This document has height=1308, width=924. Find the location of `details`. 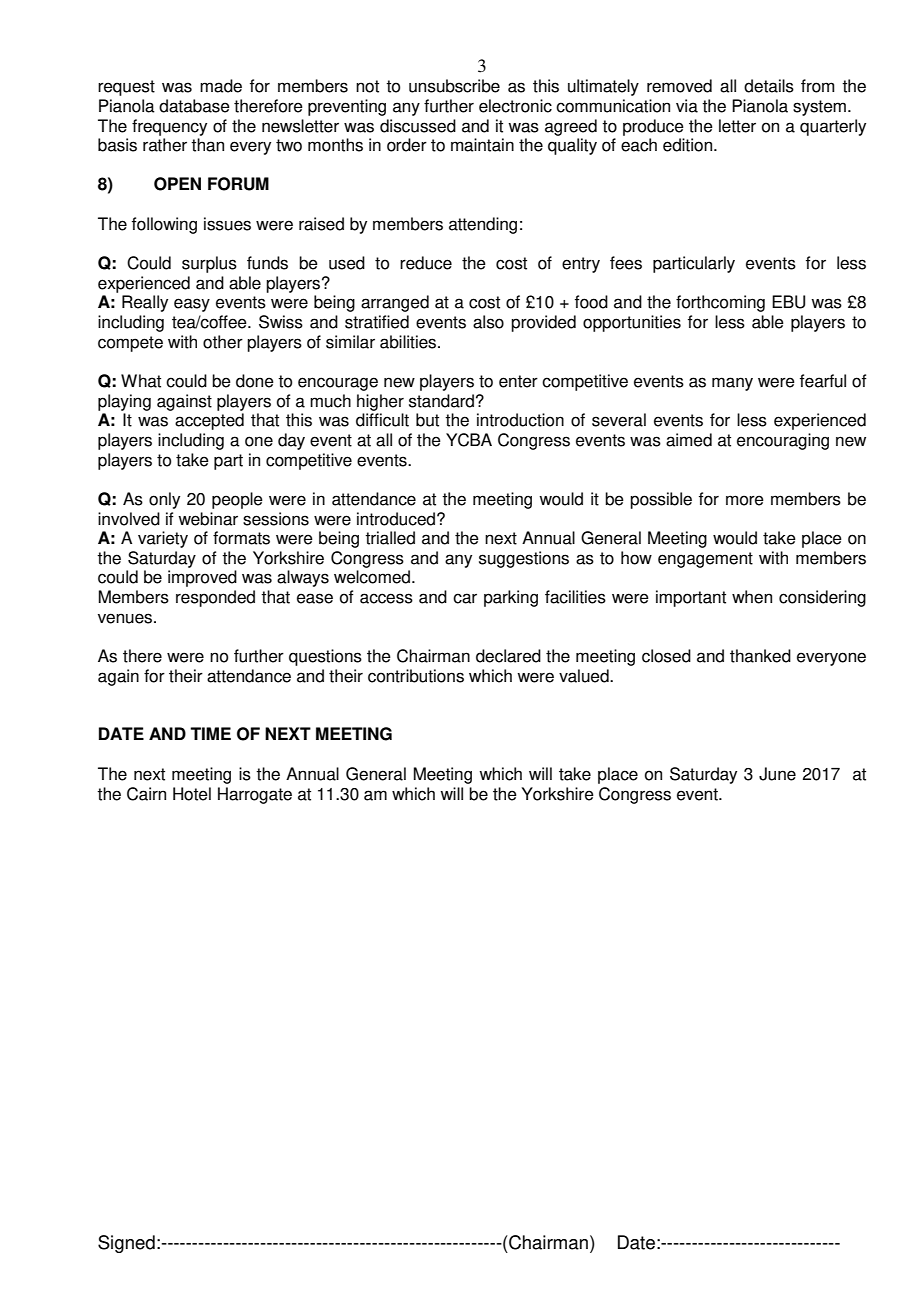

details is located at coordinates (769, 86).
